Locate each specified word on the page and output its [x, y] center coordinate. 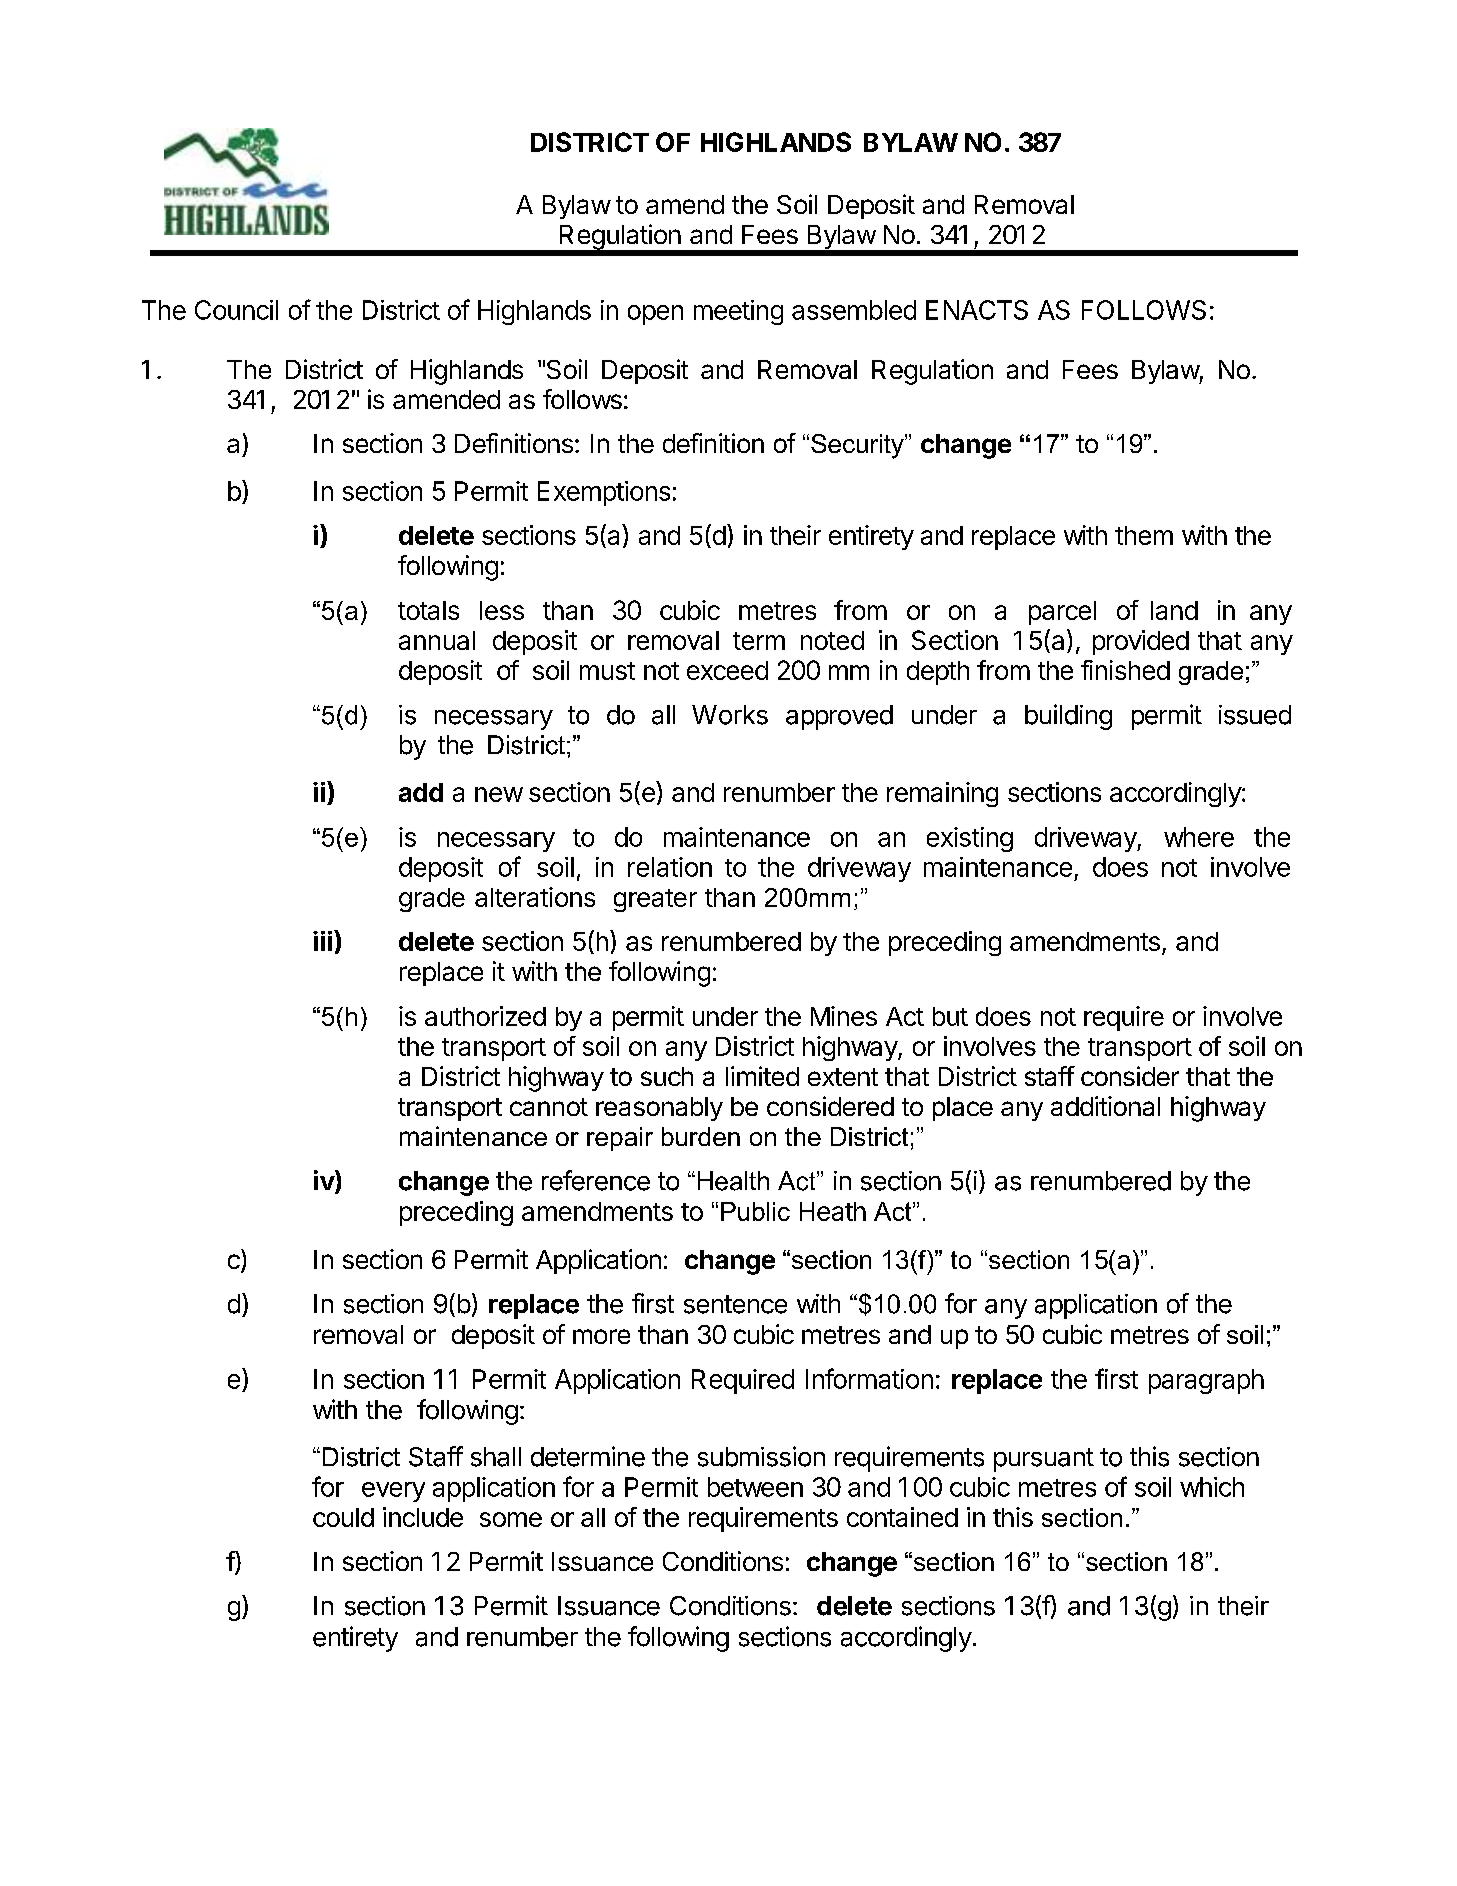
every [393, 1492]
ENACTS [977, 310]
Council [236, 310]
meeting [738, 312]
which [1212, 1487]
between [755, 1487]
